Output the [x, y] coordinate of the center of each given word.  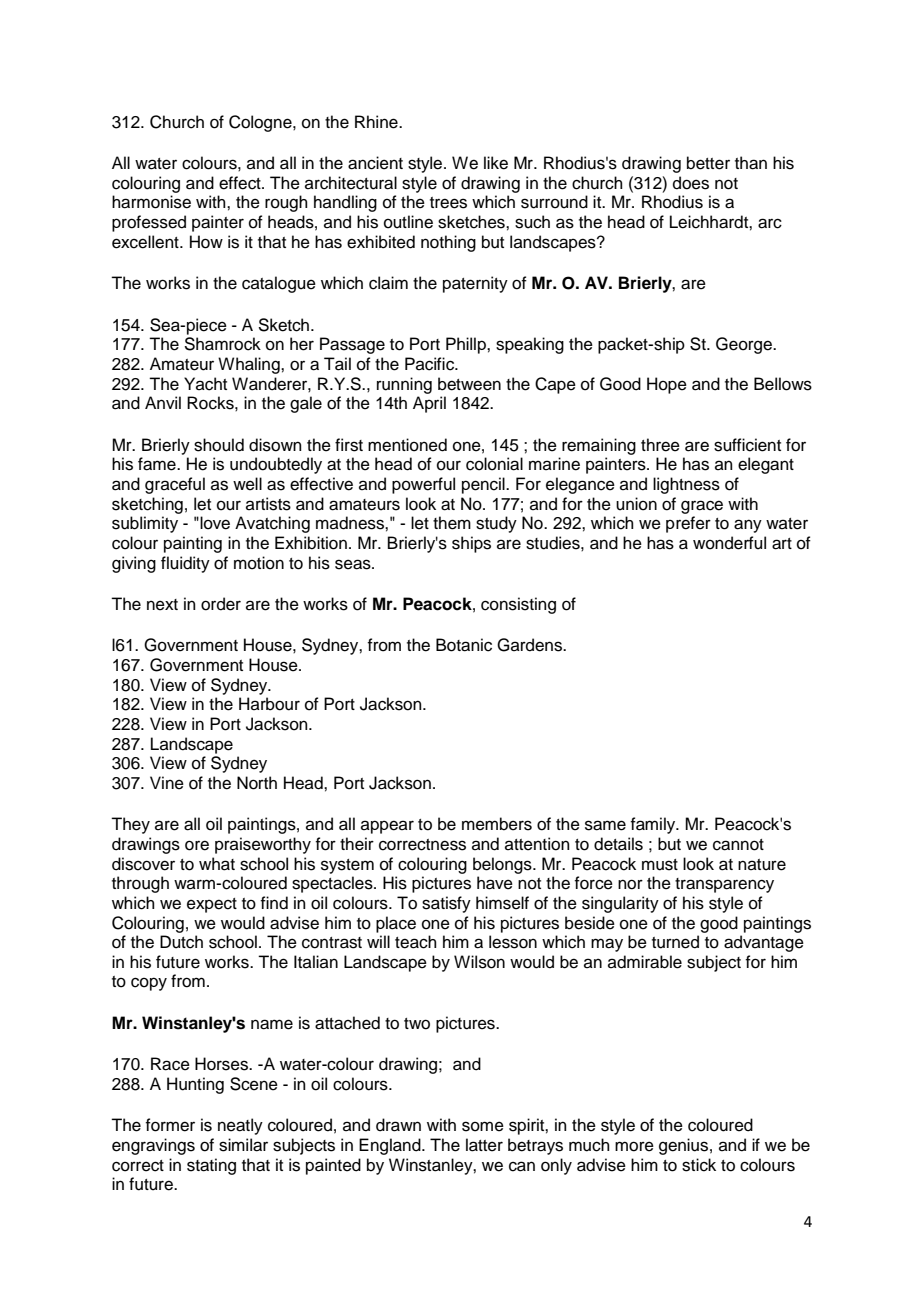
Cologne [261, 123]
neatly [240, 1126]
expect [212, 905]
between [469, 384]
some [483, 1126]
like [496, 163]
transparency [724, 885]
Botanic [464, 645]
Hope [667, 385]
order [221, 604]
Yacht [205, 384]
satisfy [446, 904]
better [708, 163]
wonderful [729, 543]
